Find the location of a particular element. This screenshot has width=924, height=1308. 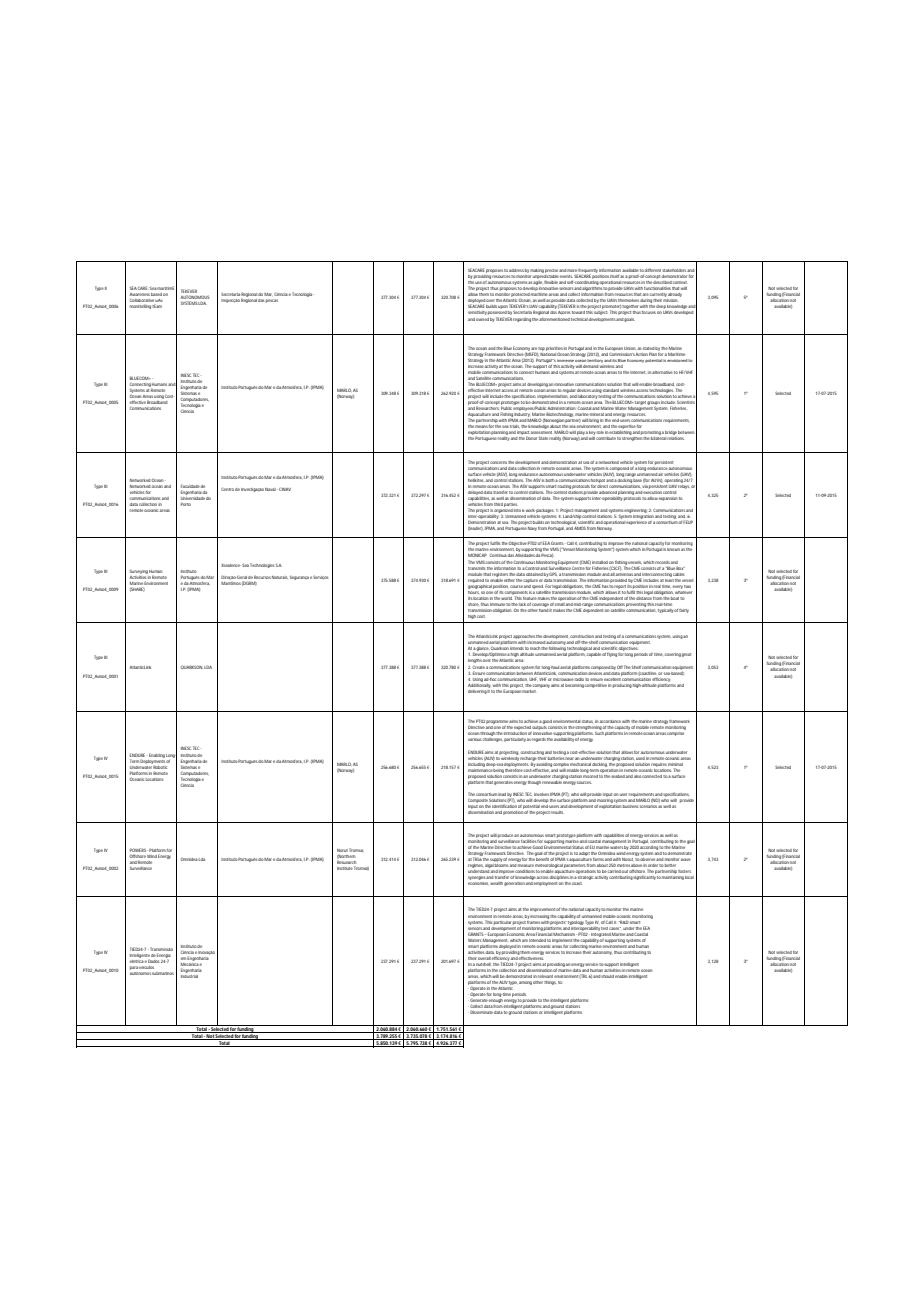

Naval is located at coordinates (271, 489).
